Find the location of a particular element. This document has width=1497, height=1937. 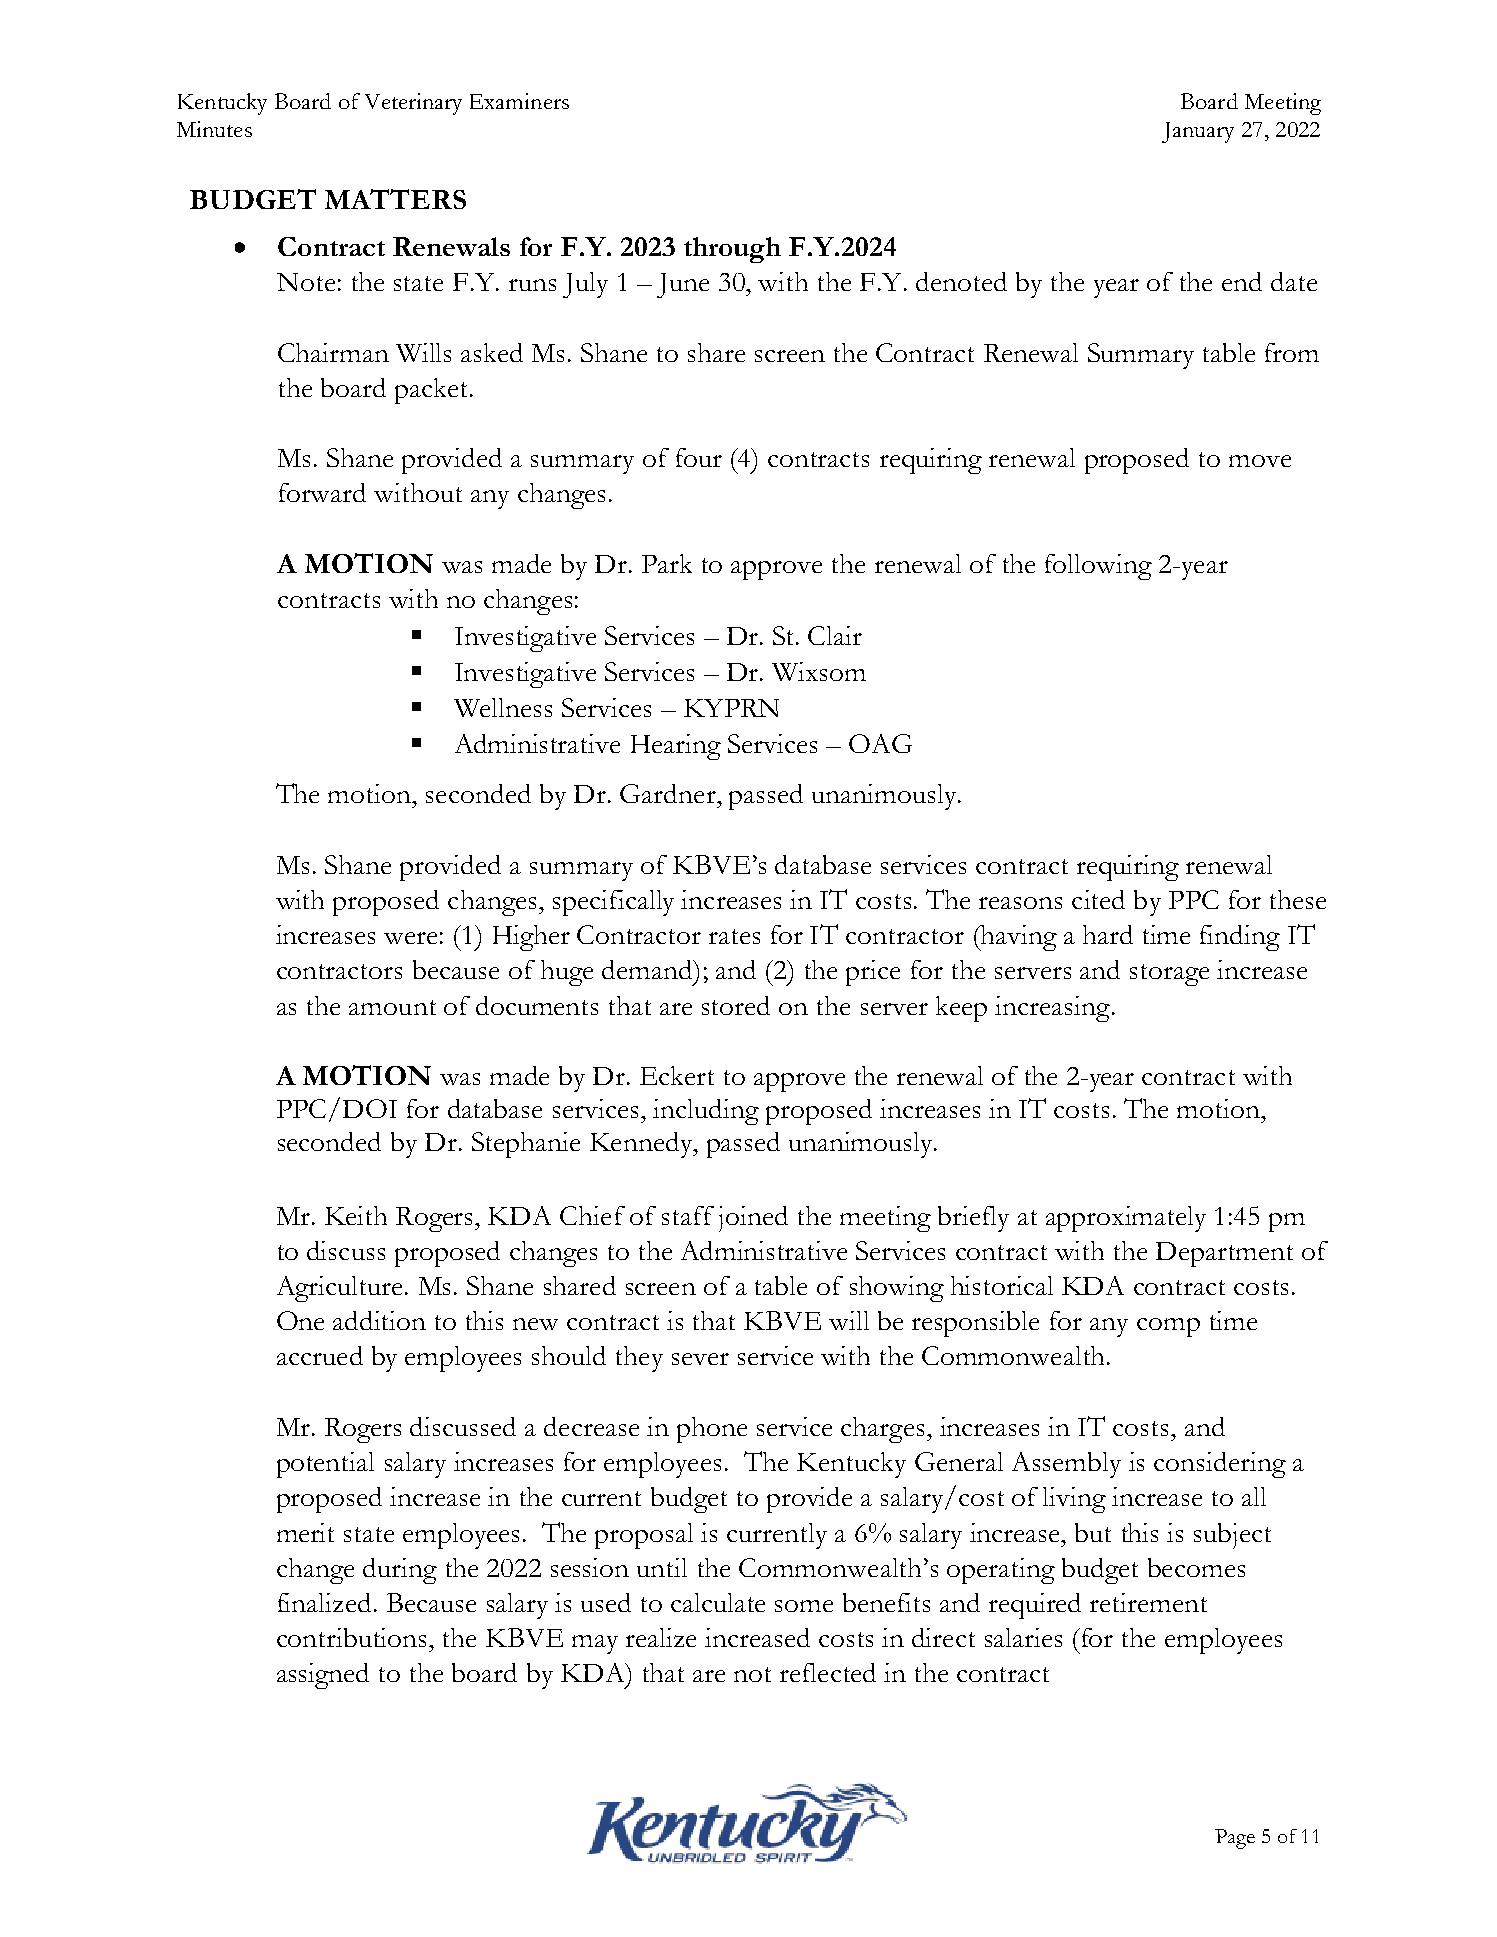

through is located at coordinates (732, 250).
